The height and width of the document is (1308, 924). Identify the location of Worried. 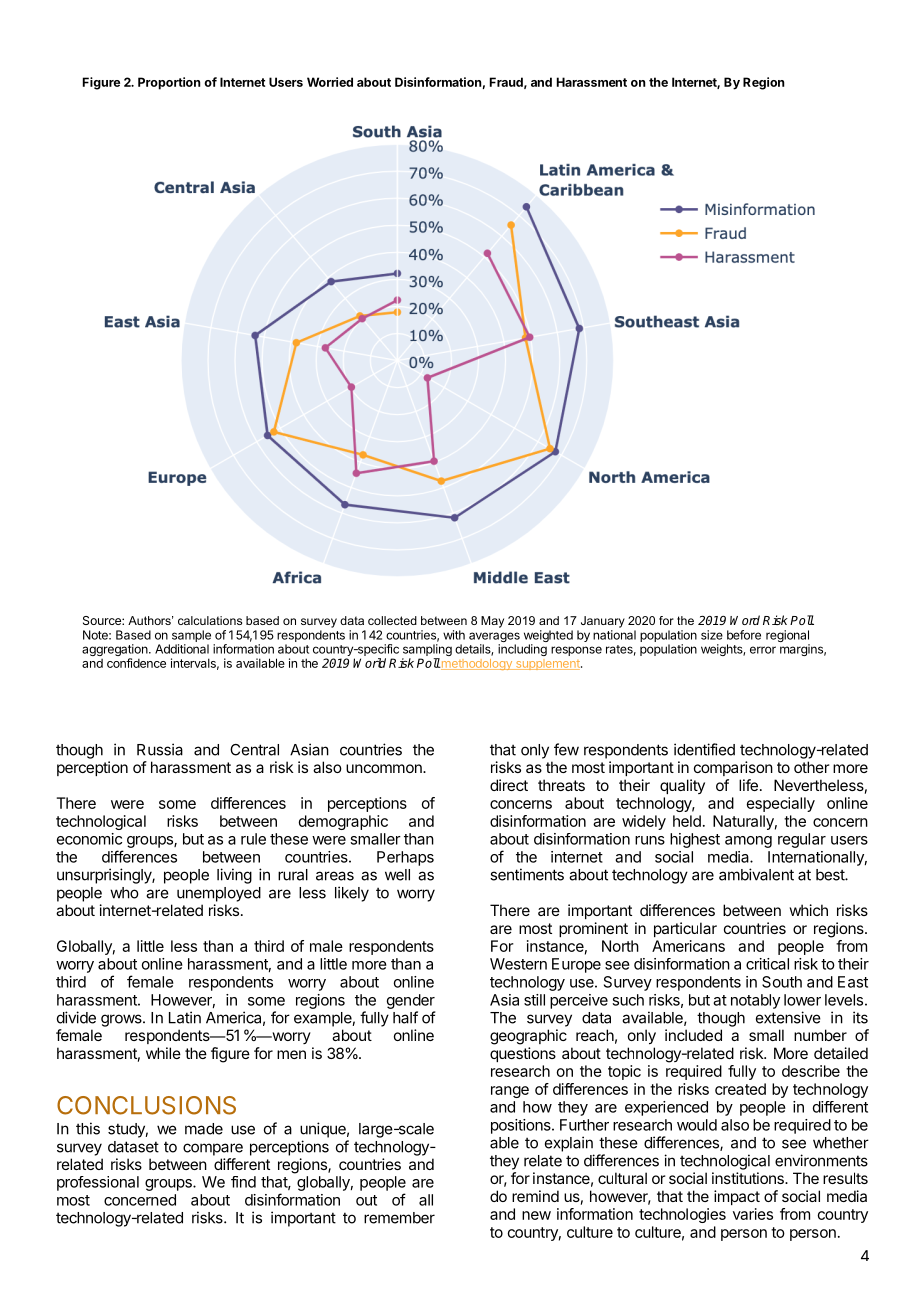
(330, 82).
